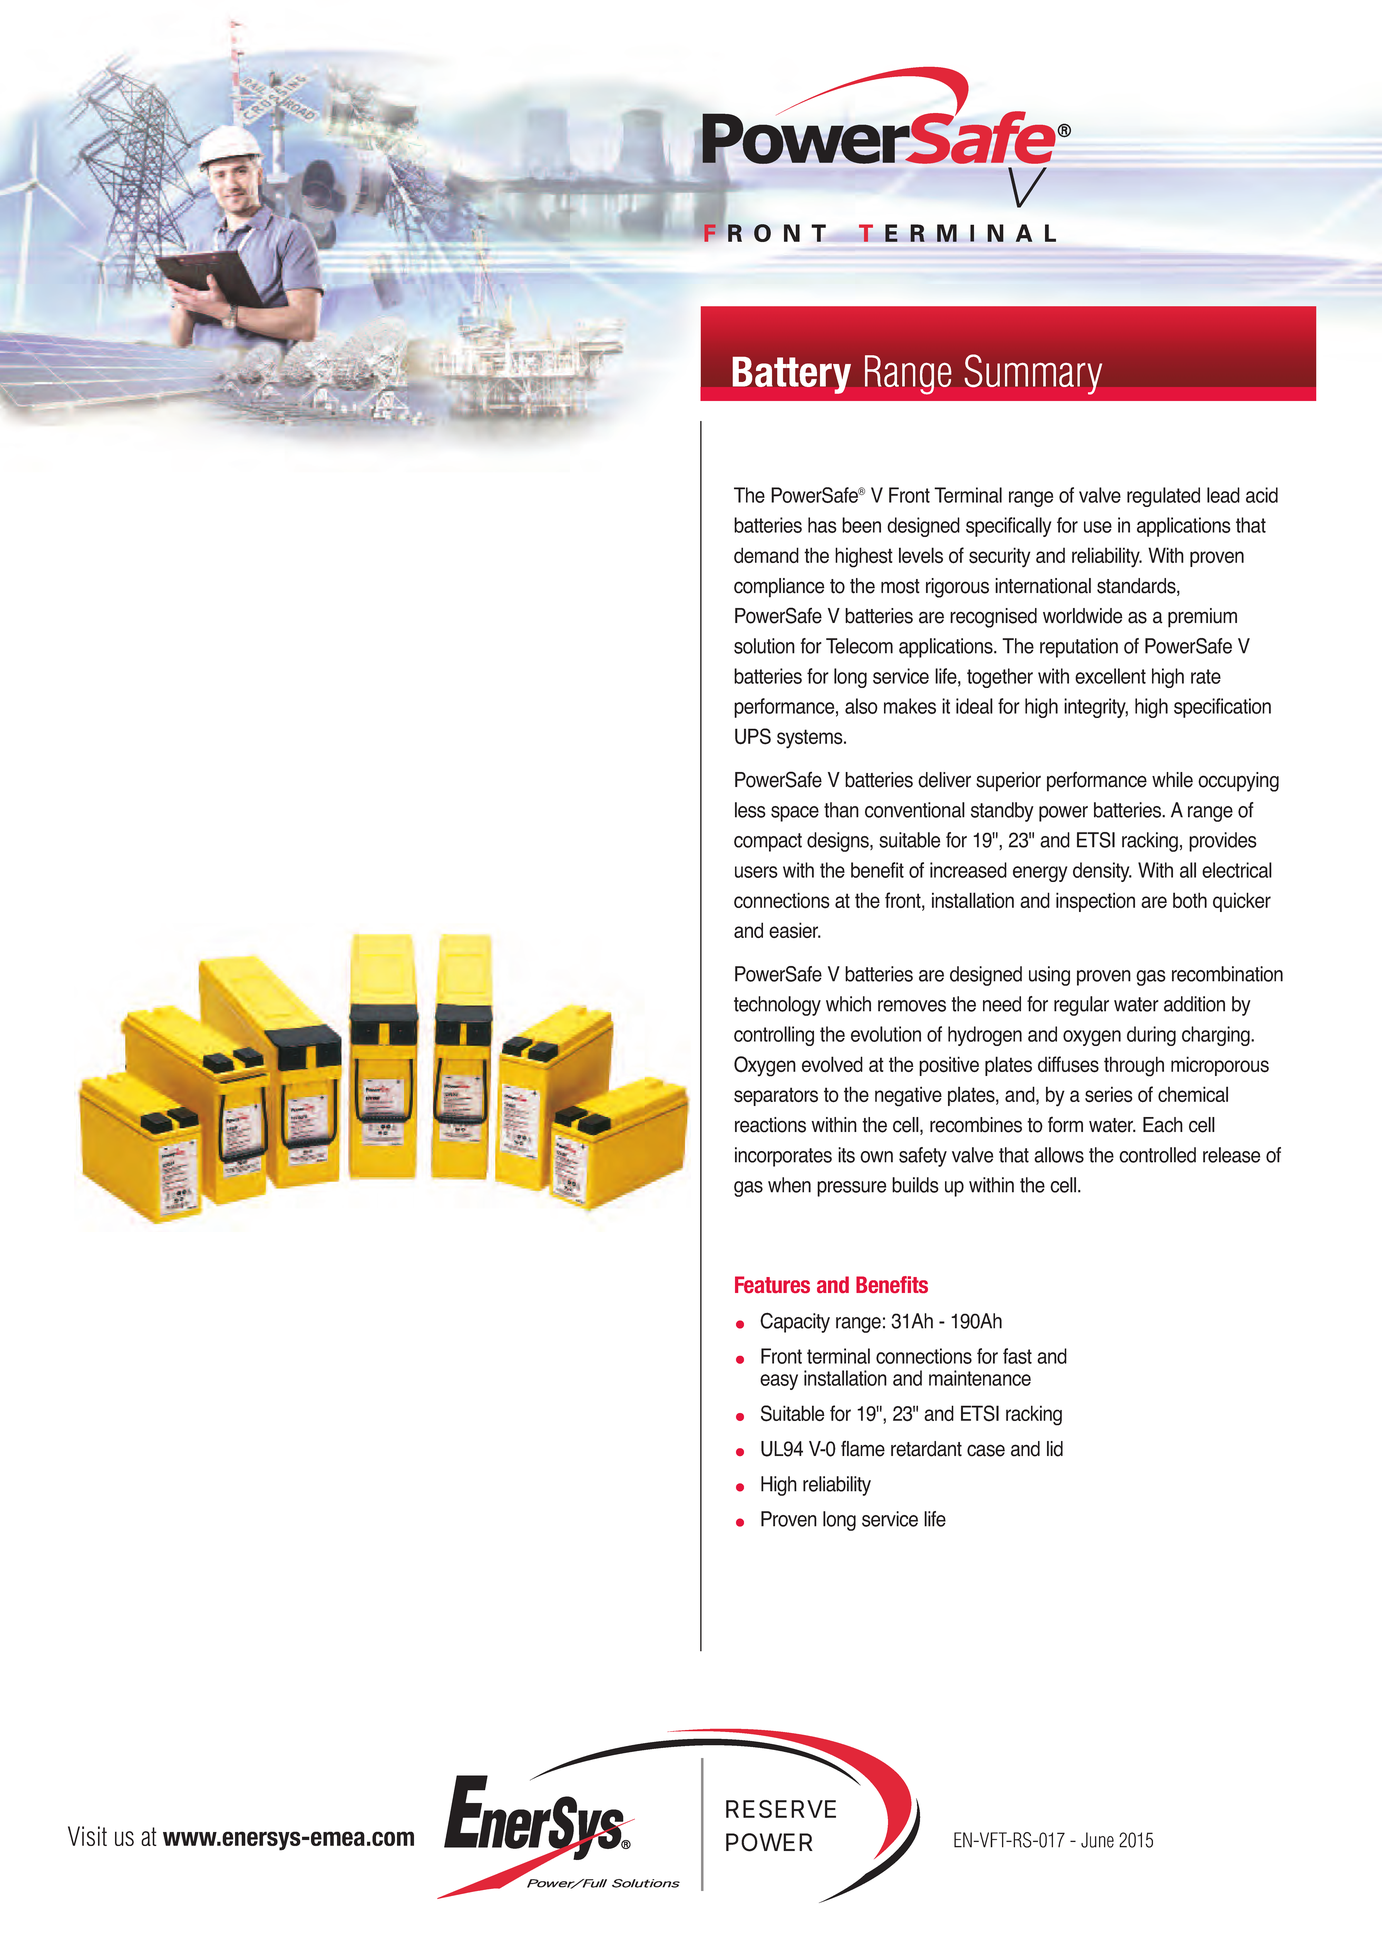  I want to click on Features, so click(772, 1284).
